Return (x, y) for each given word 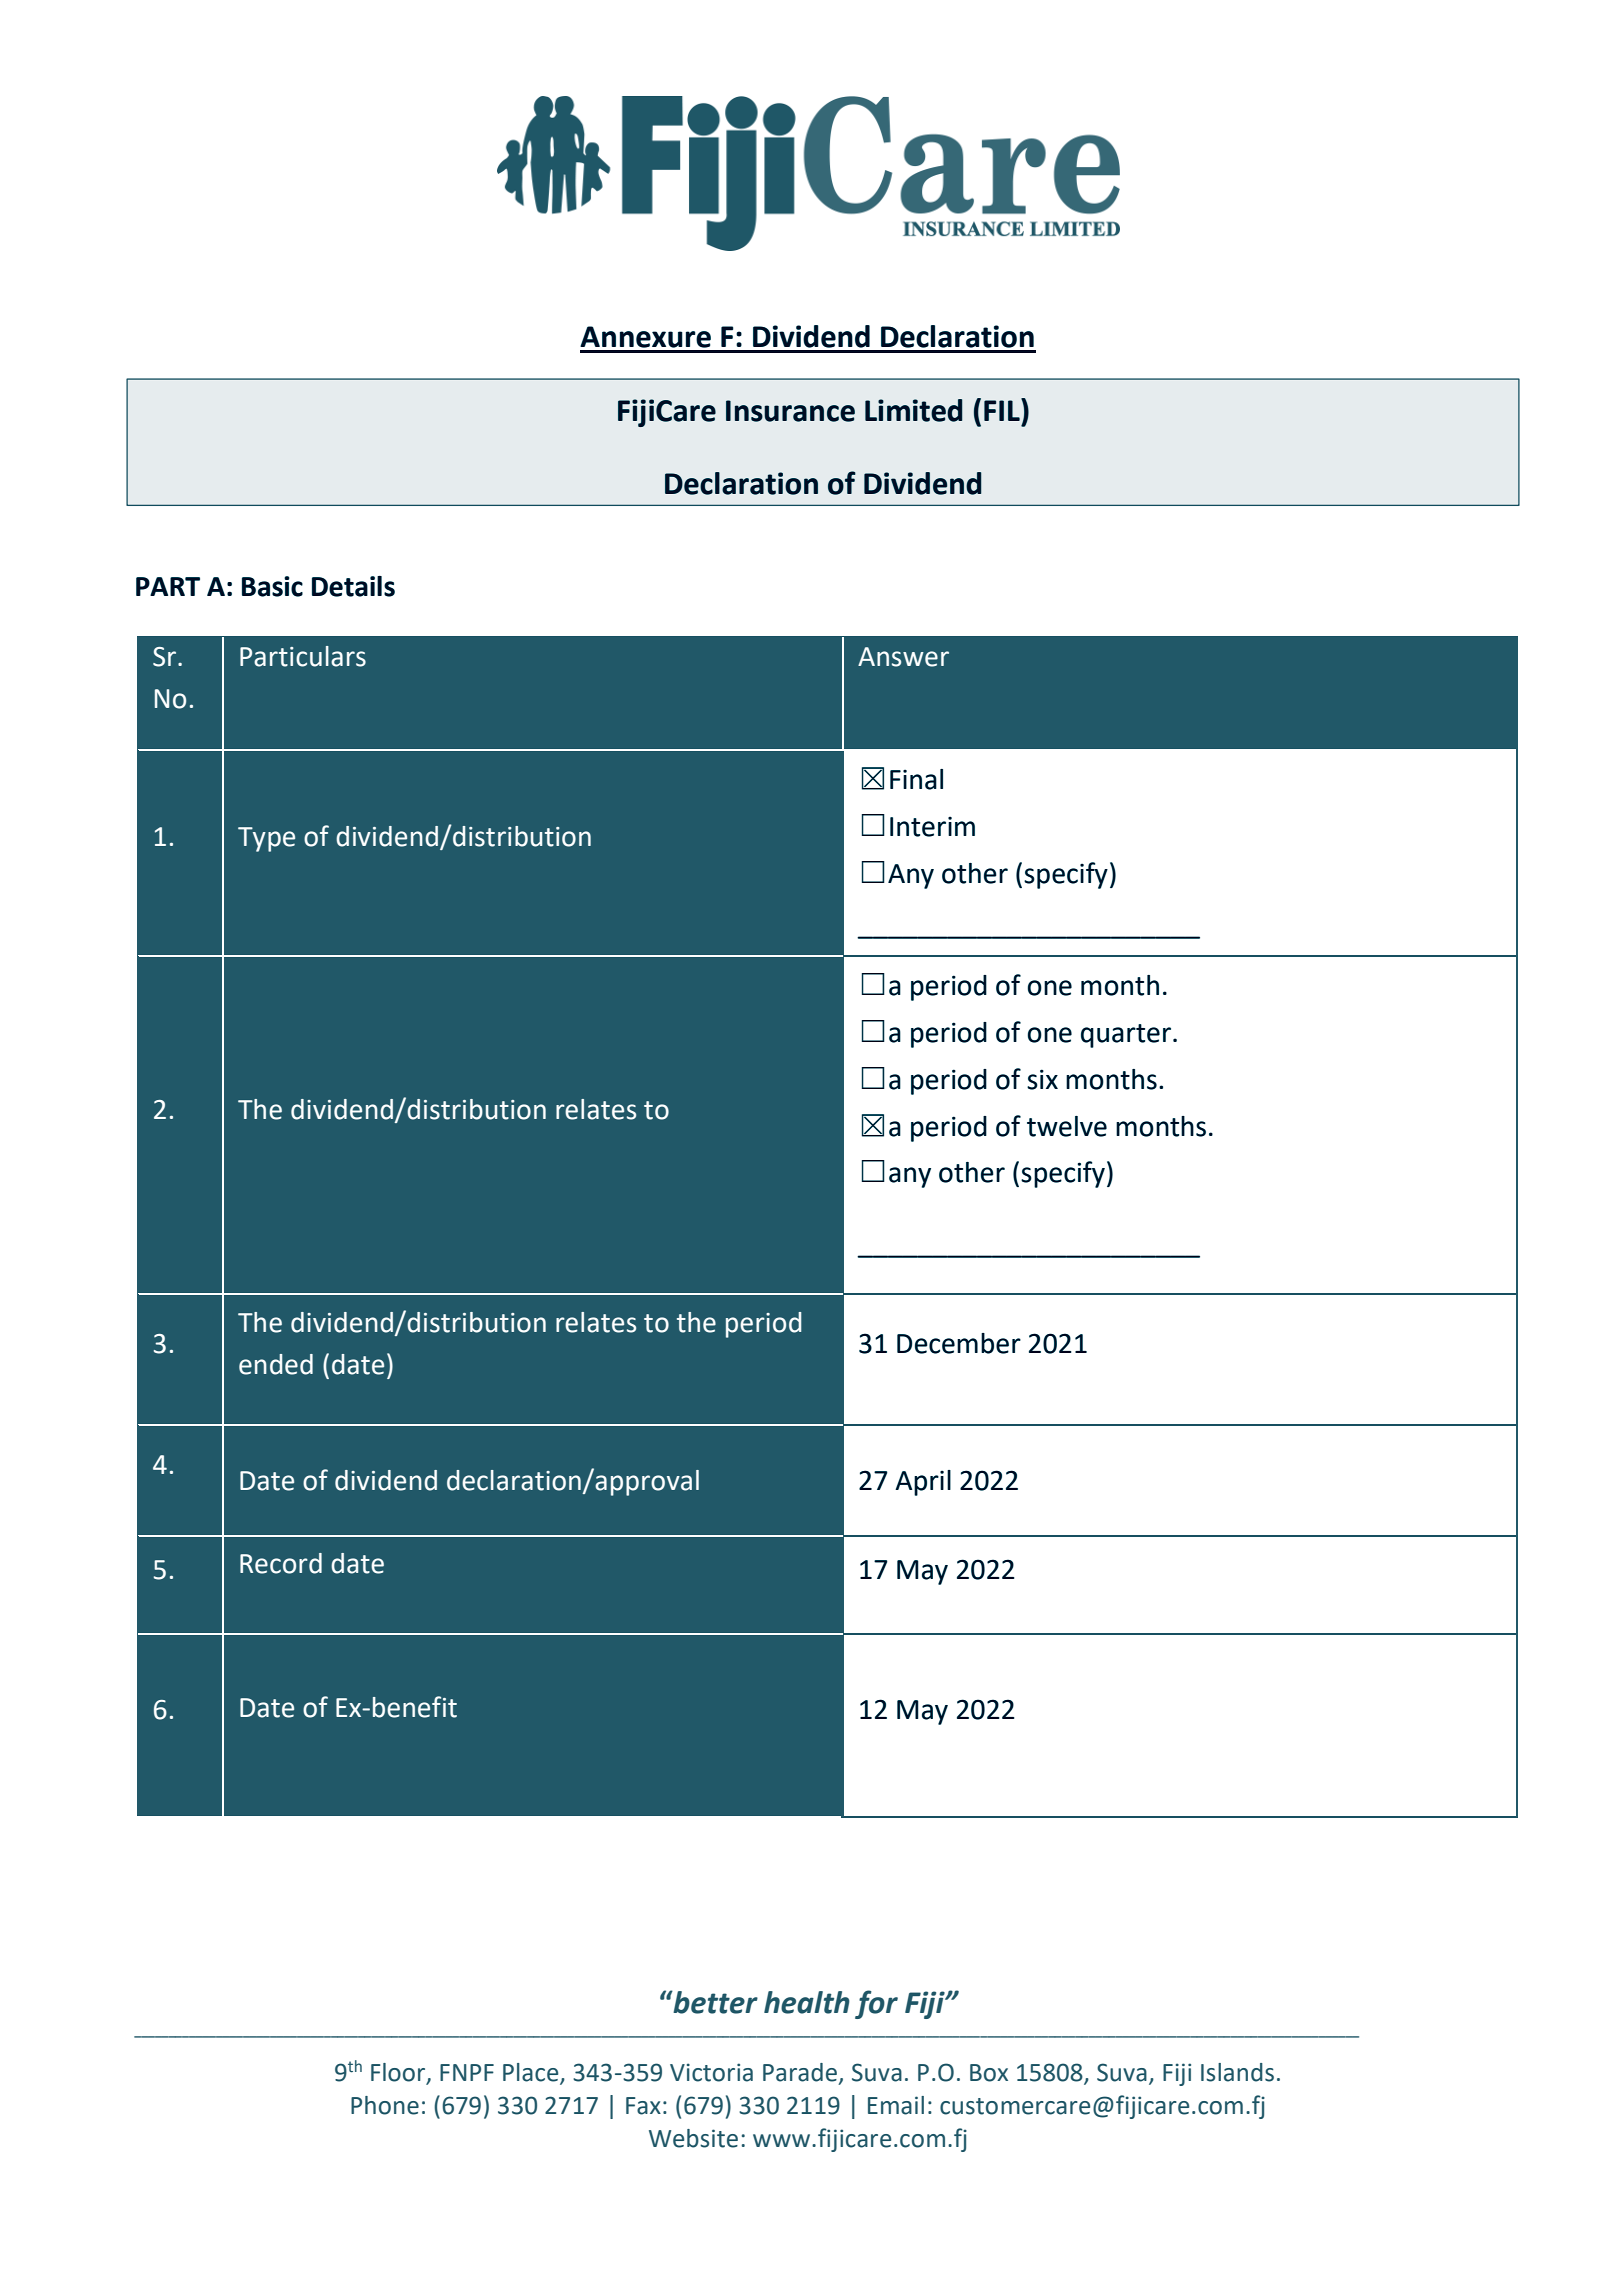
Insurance (790, 411)
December (959, 1343)
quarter (1126, 1036)
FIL (1003, 409)
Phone (385, 2105)
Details (353, 586)
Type (266, 839)
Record (281, 1563)
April (923, 1483)
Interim (932, 826)
